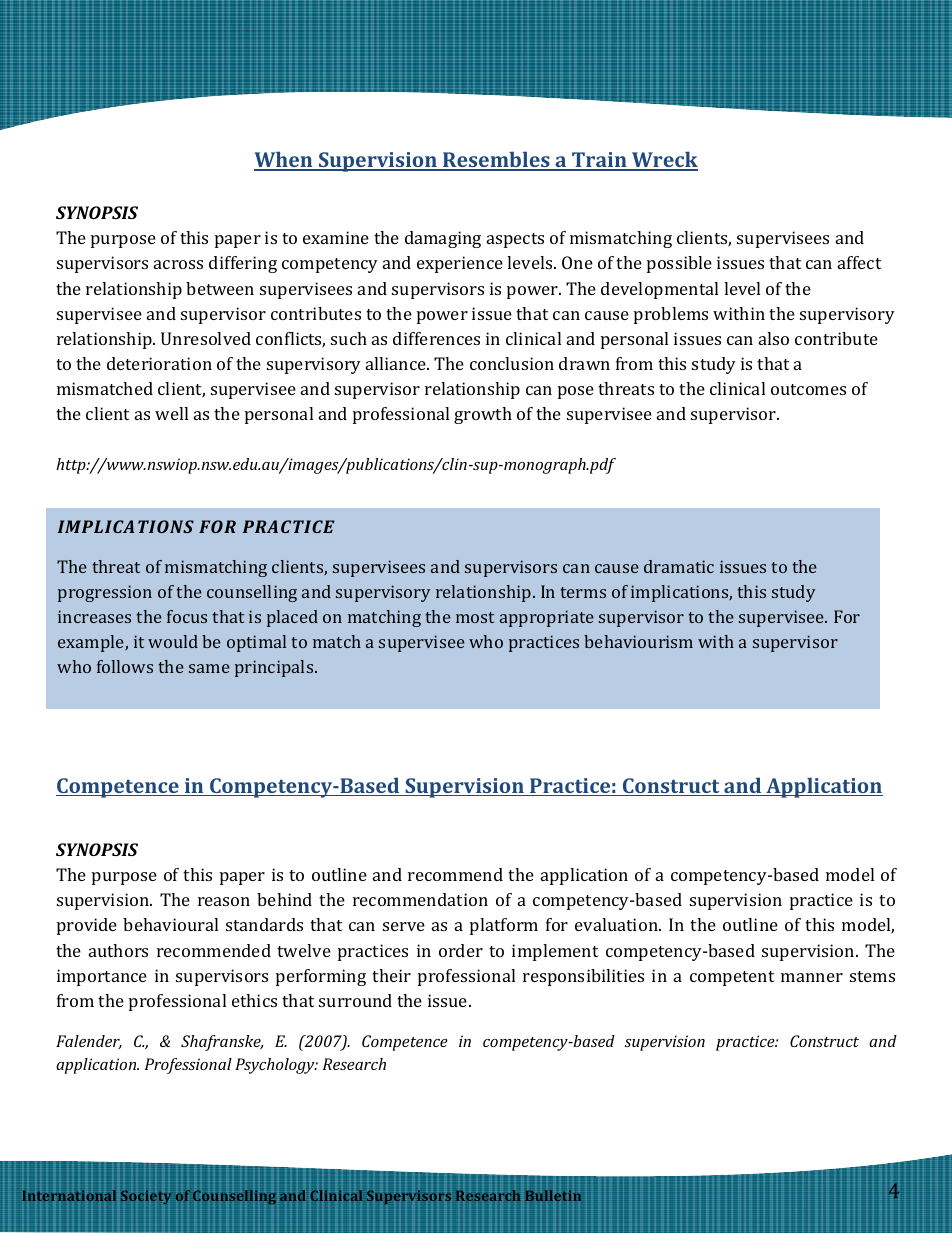 Image resolution: width=952 pixels, height=1233 pixels. I want to click on growth, so click(483, 415).
